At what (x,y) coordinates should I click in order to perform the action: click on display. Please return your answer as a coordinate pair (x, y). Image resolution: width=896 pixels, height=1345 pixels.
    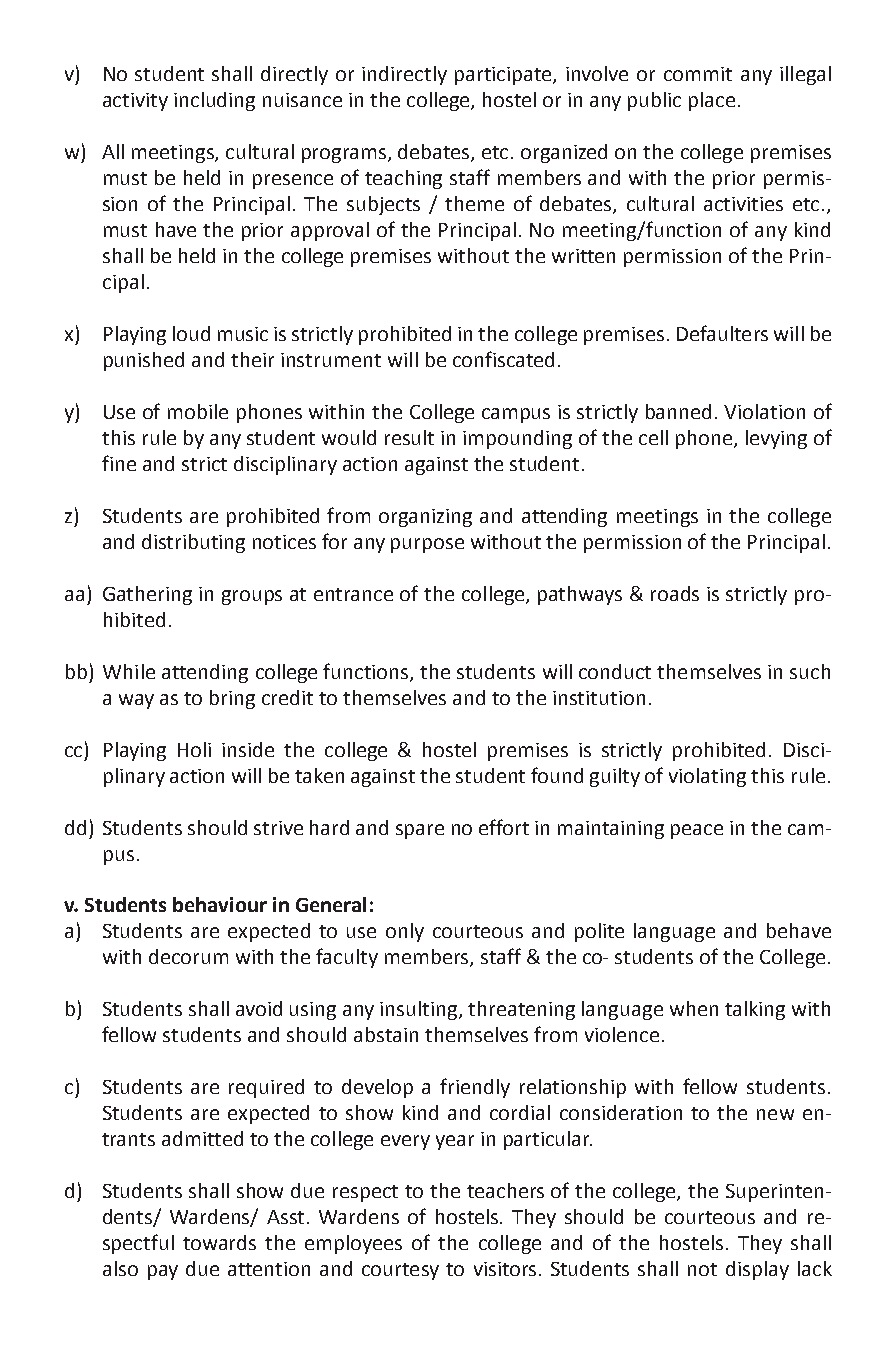
    Looking at the image, I should click on (757, 1270).
